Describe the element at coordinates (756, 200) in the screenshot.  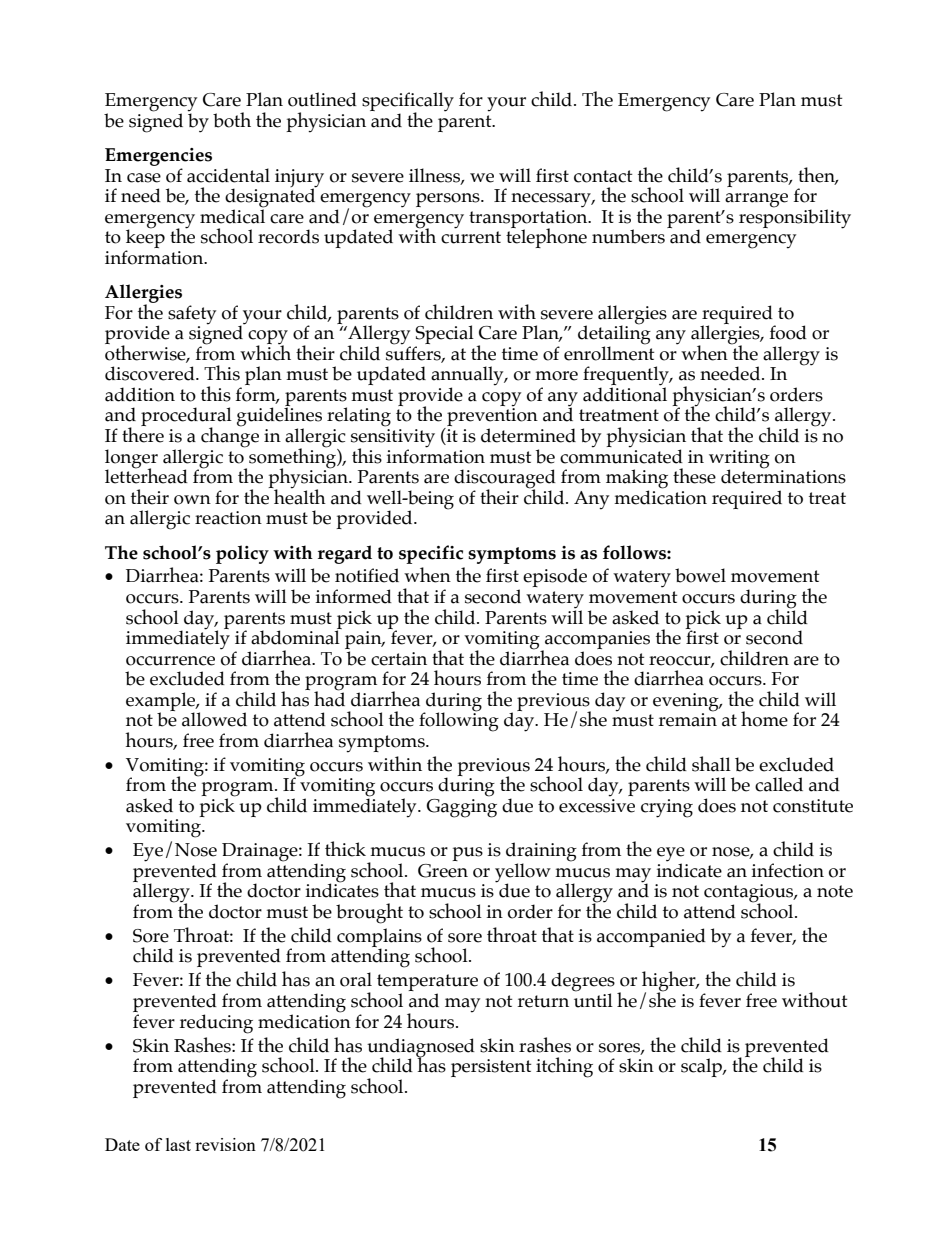
I see `arrange` at that location.
